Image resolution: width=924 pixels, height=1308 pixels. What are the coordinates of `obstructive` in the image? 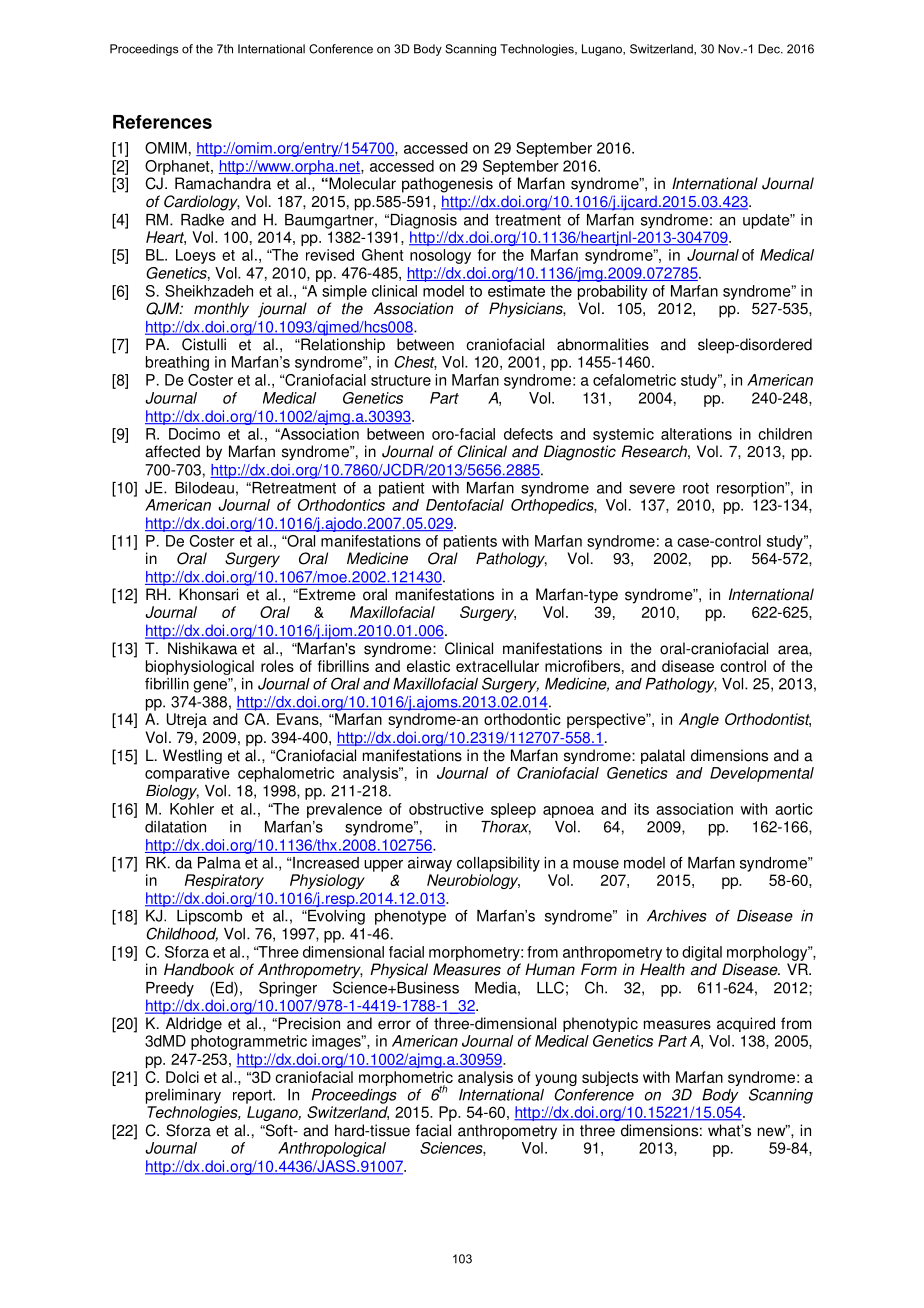 It's located at (446, 809).
